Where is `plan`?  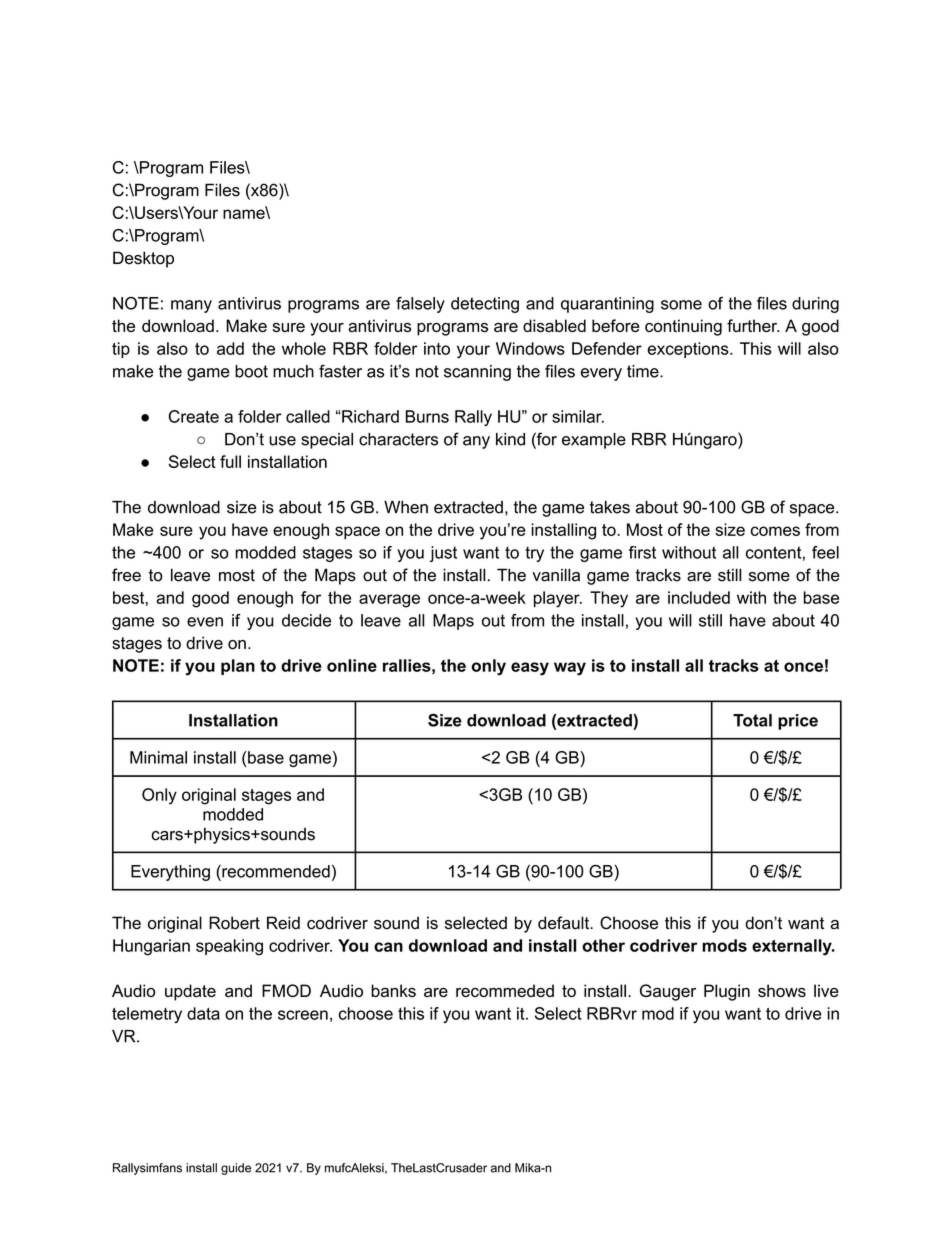
plan is located at coordinates (238, 667).
